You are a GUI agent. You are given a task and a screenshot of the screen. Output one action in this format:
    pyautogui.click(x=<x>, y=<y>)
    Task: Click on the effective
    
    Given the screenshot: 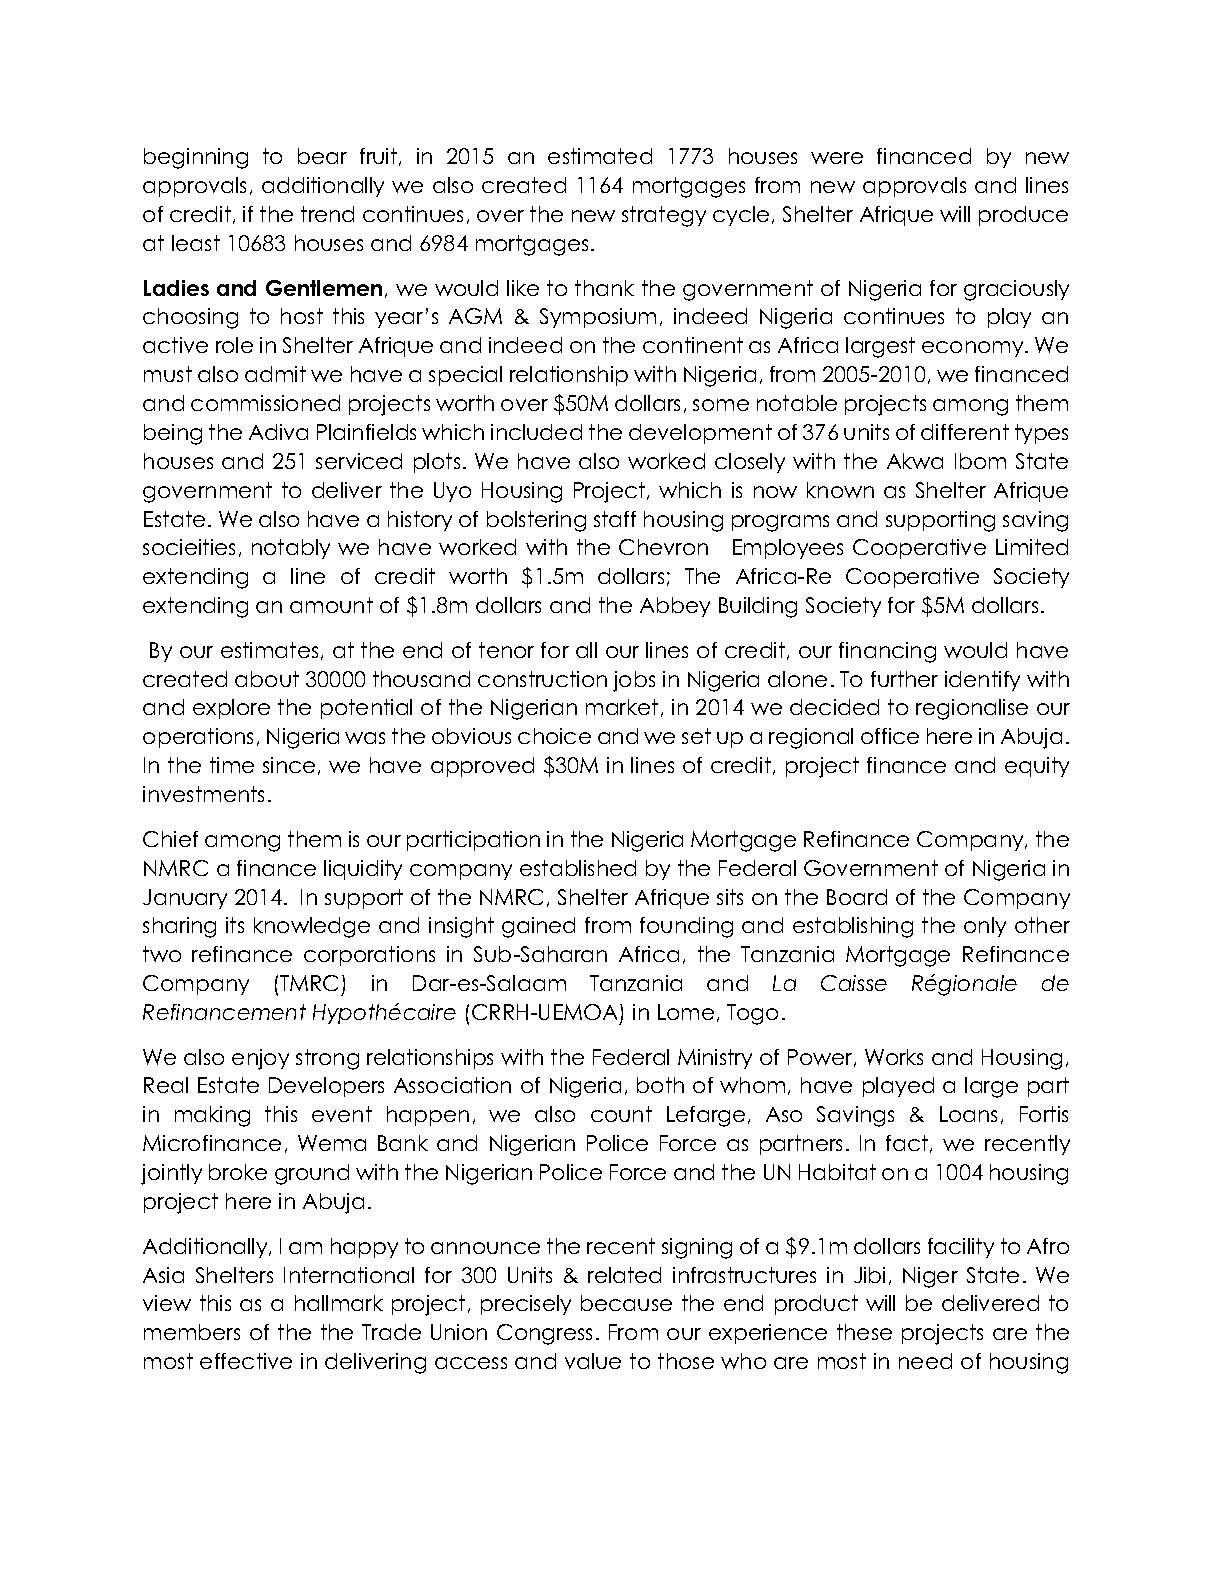 What is the action you would take?
    pyautogui.click(x=246, y=1361)
